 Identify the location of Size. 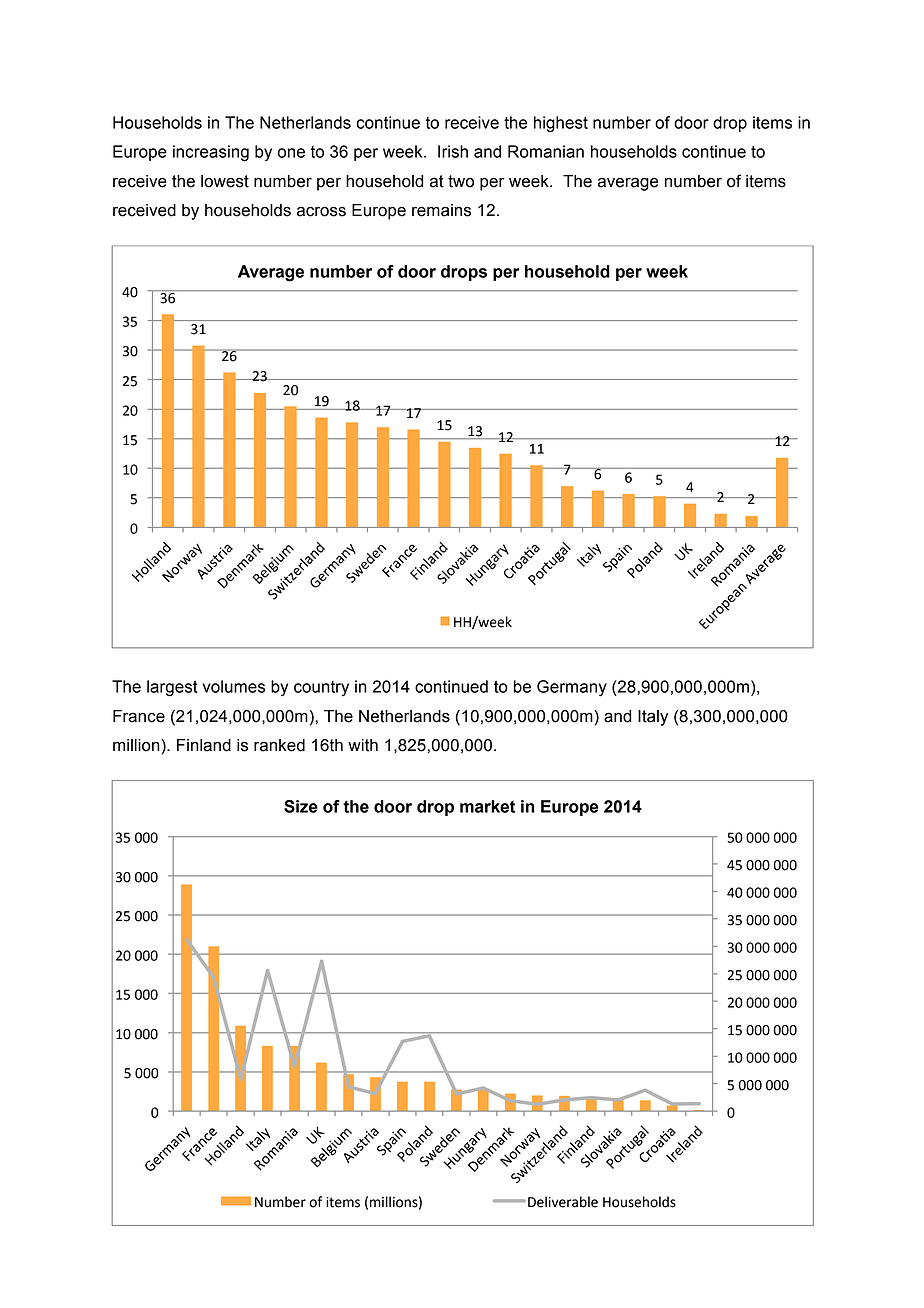
(301, 806).
